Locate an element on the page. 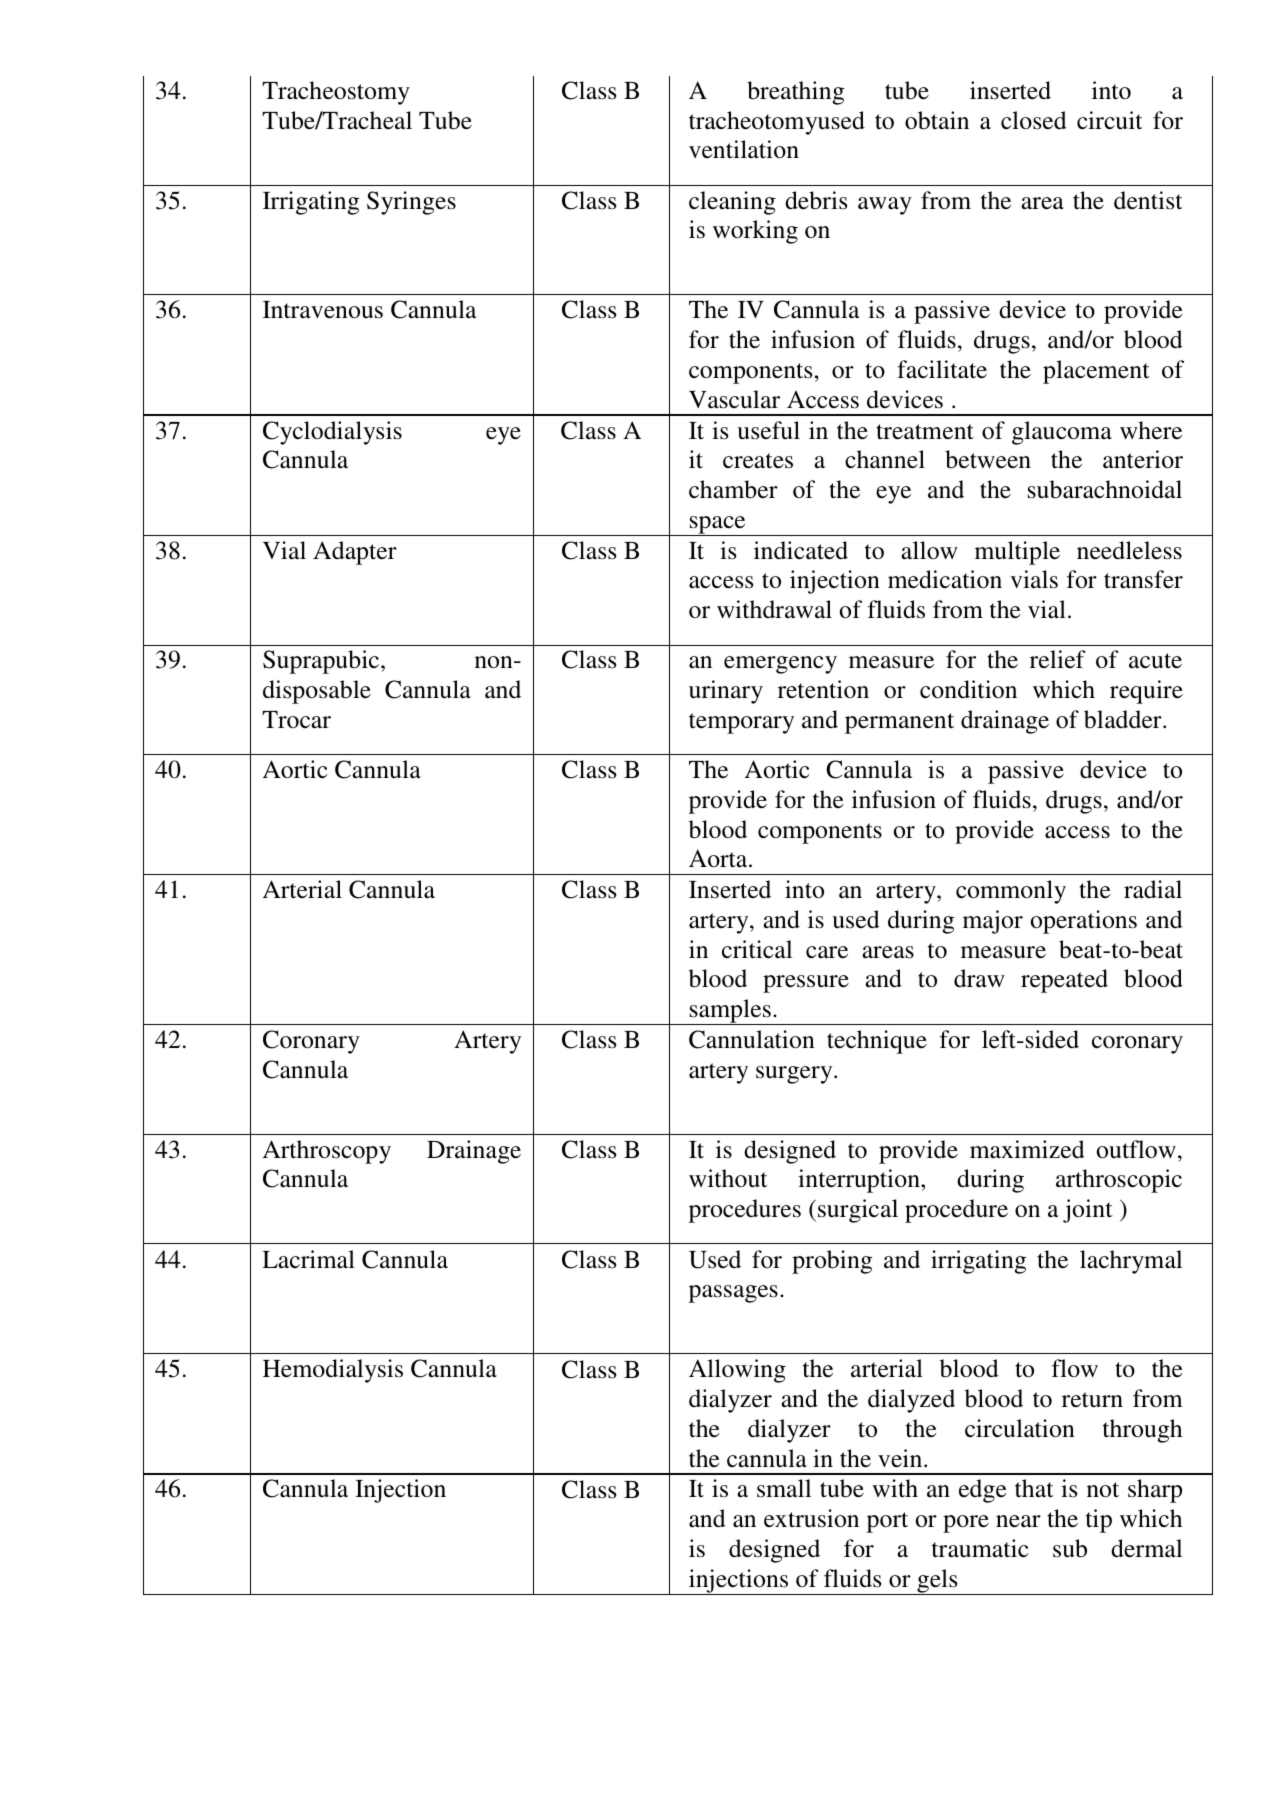  Arthroscopy is located at coordinates (326, 1152).
